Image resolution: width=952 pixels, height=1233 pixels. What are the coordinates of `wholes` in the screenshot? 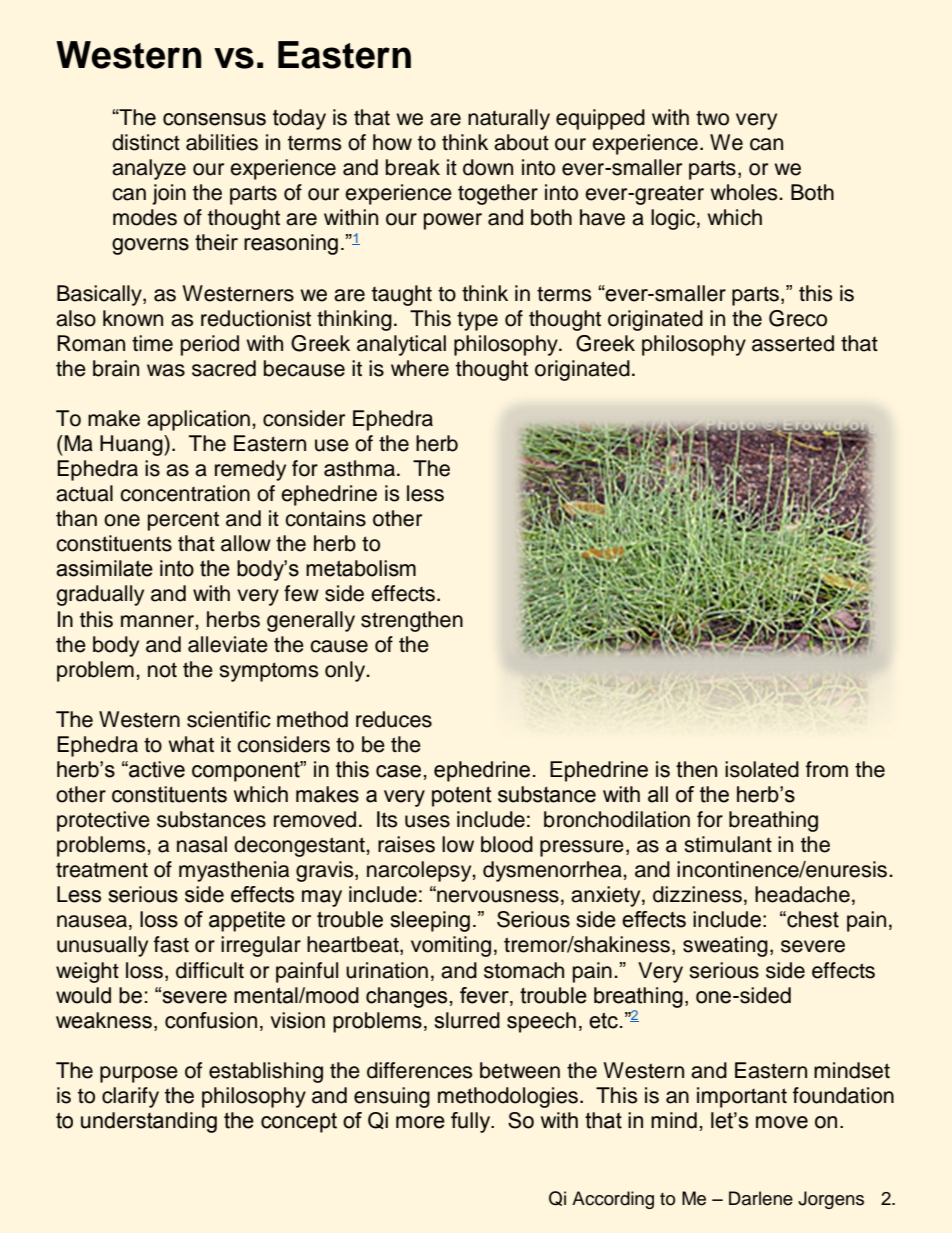 It's located at (745, 192).
